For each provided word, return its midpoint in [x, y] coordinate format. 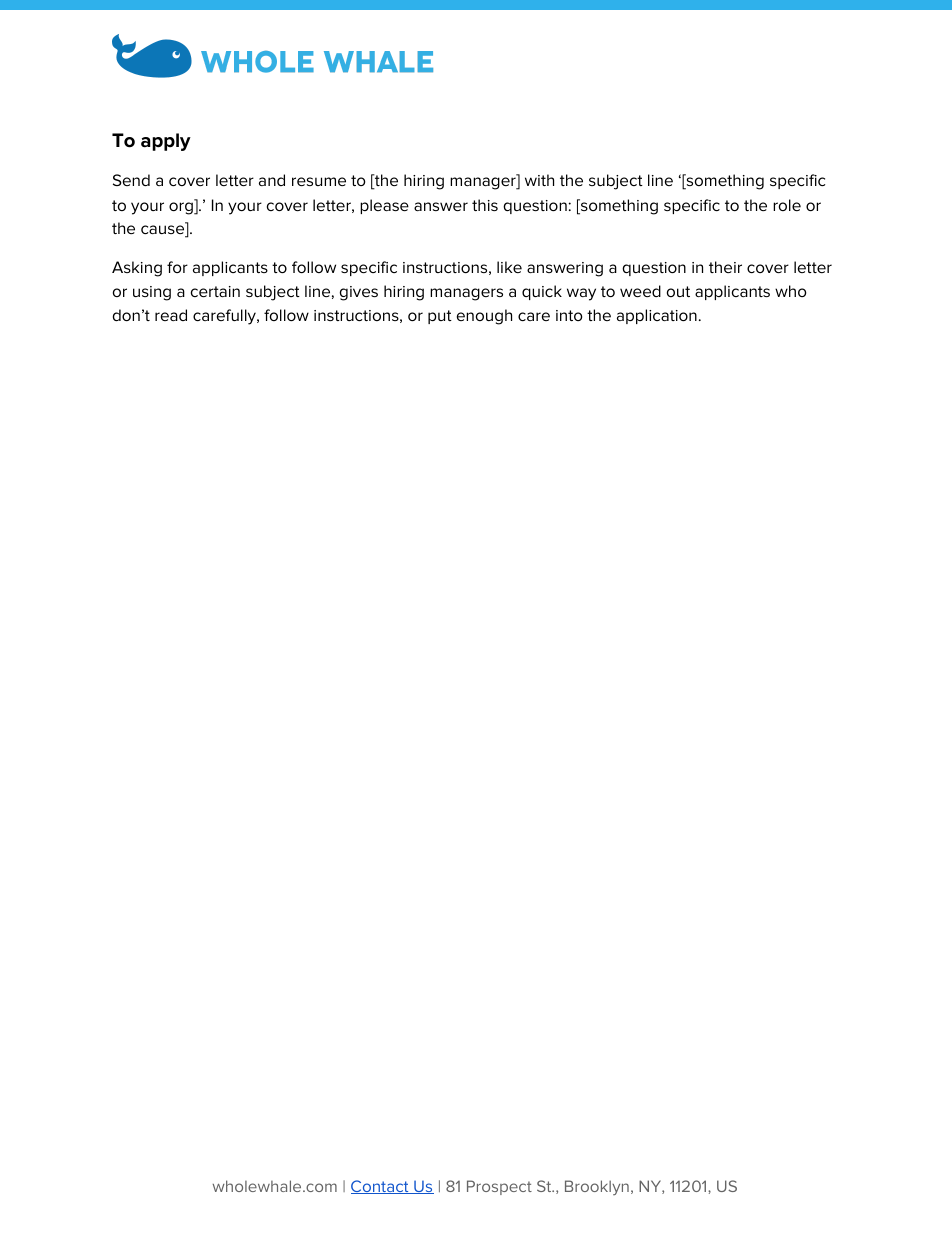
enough [484, 317]
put [440, 317]
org [182, 207]
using [152, 293]
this [485, 205]
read [171, 315]
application [657, 316]
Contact [381, 1187]
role [787, 205]
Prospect [499, 1187]
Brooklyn [597, 1187]
